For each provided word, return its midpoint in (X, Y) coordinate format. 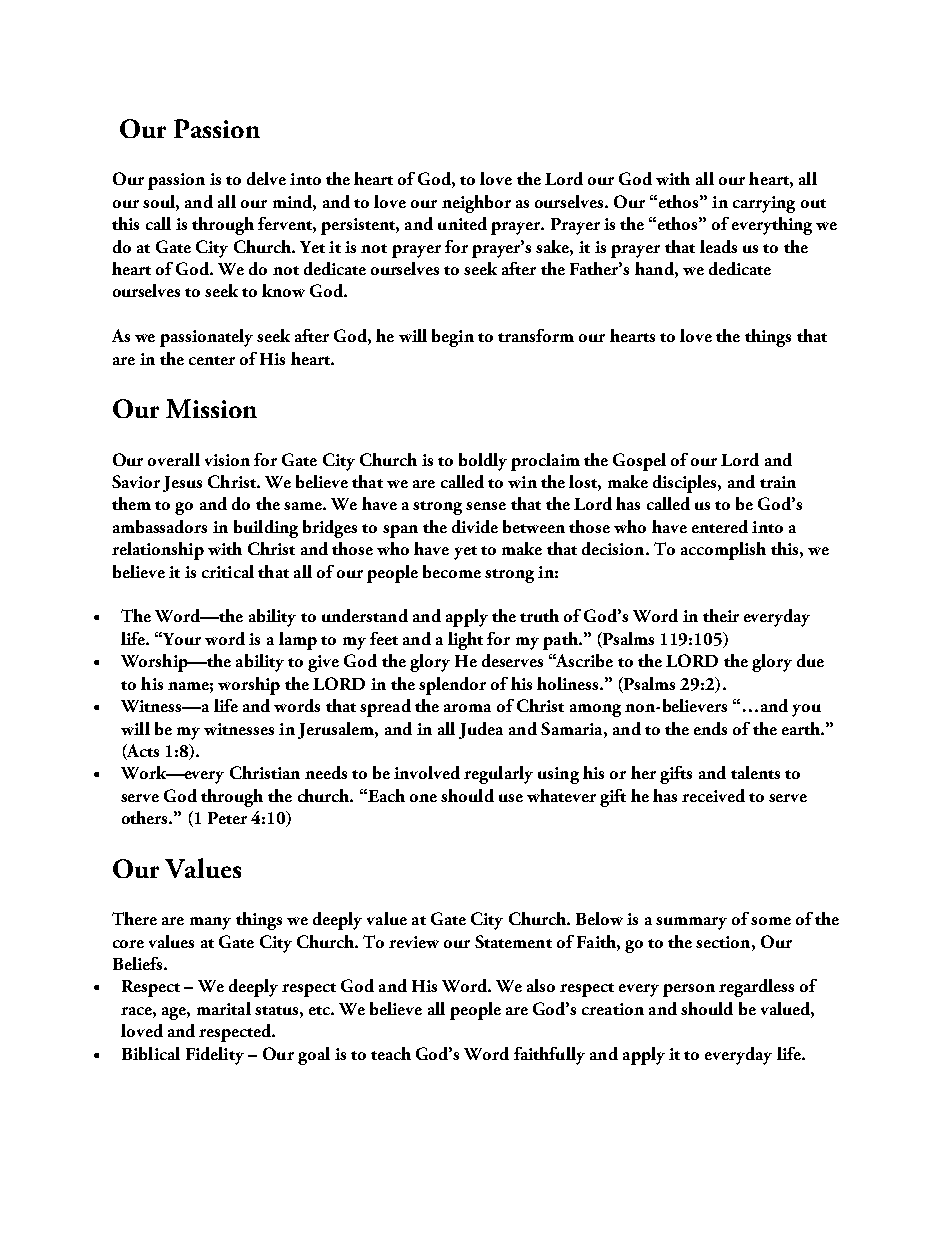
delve (266, 178)
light (465, 641)
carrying (764, 204)
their (721, 615)
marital (224, 1008)
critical (228, 571)
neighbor (476, 204)
